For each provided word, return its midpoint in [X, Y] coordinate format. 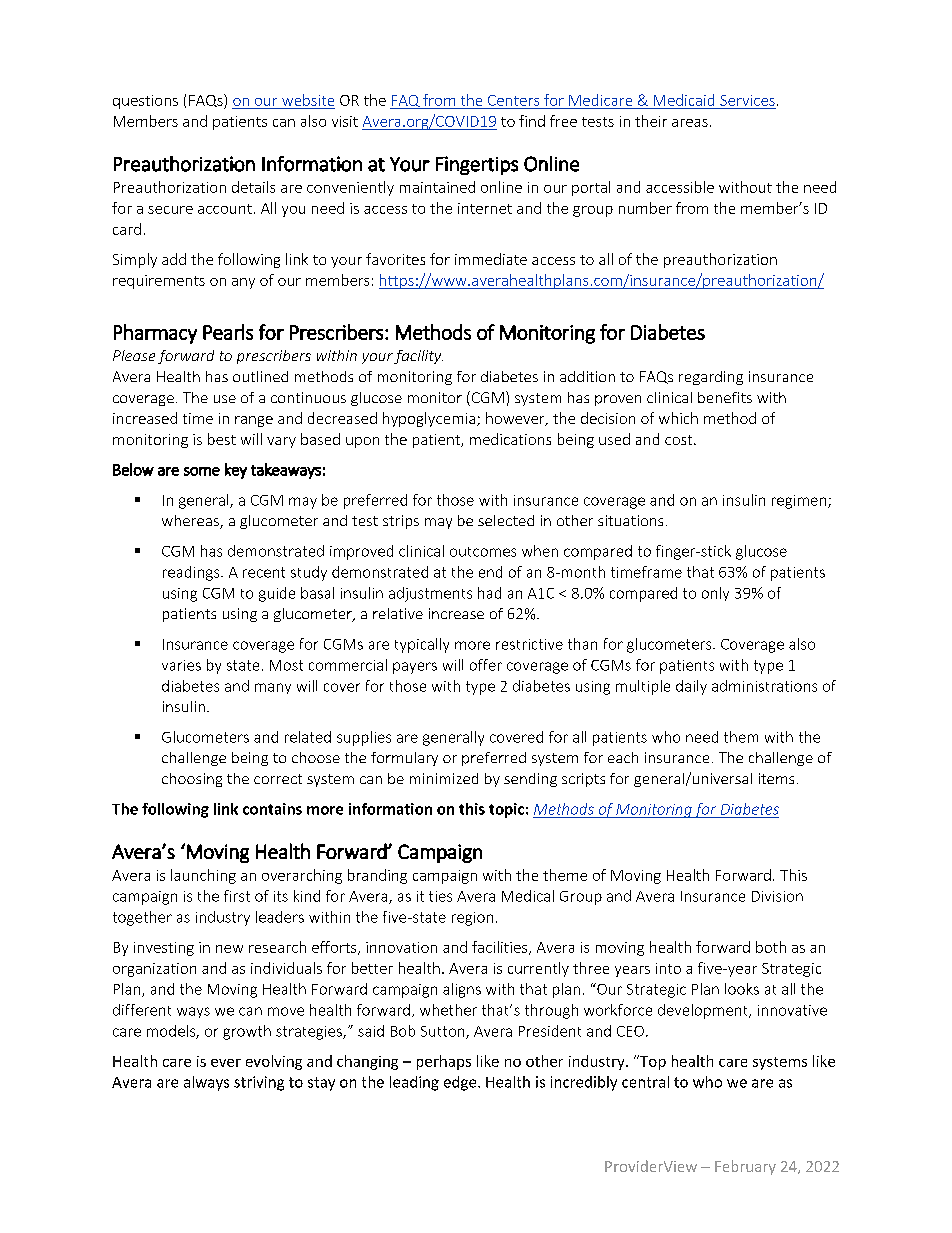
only [715, 594]
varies [181, 665]
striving [259, 1083]
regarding [711, 378]
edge [461, 1083]
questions [145, 102]
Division [777, 896]
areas [690, 123]
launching [203, 876]
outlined [260, 376]
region [472, 919]
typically [422, 645]
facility [418, 357]
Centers [513, 100]
